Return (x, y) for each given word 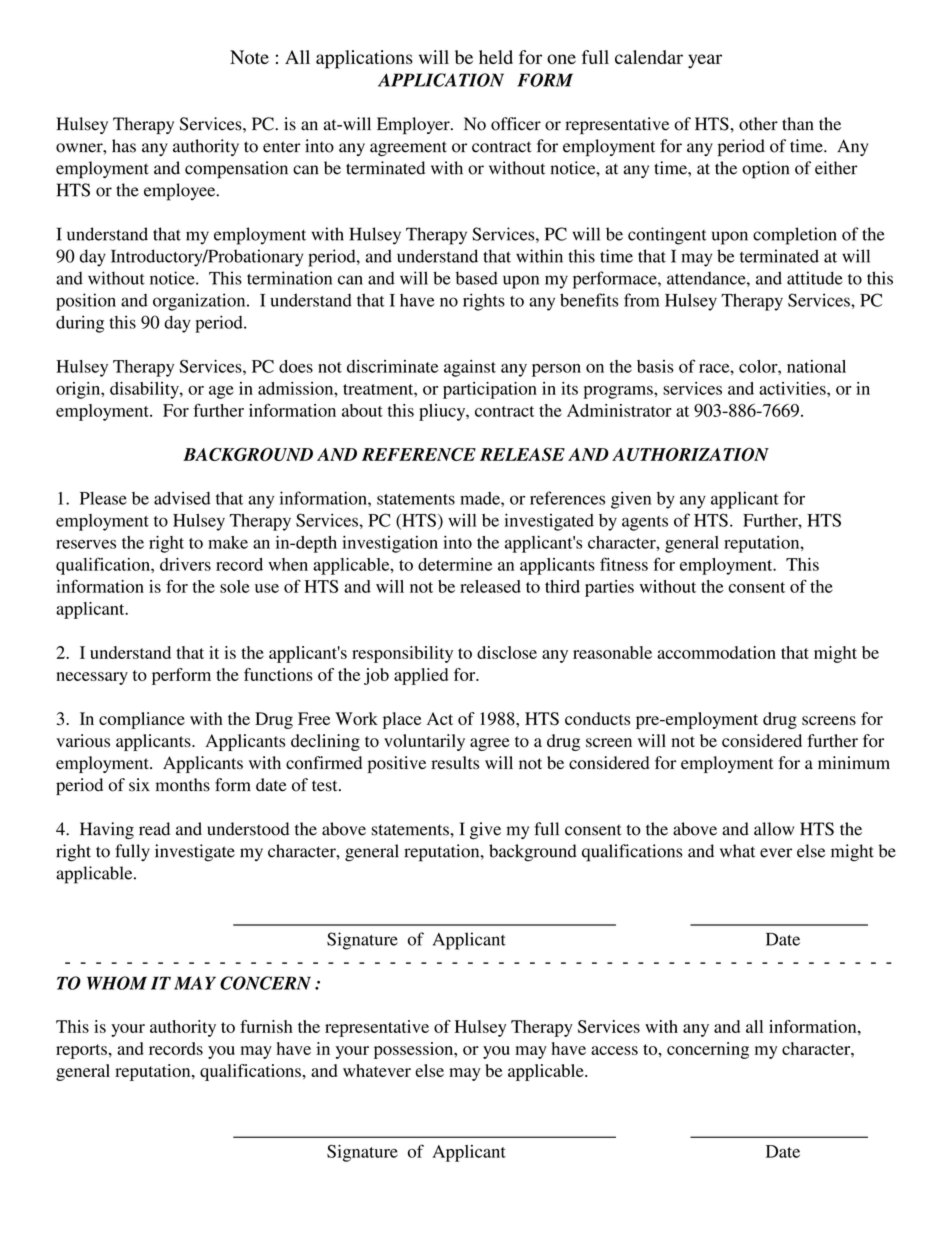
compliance (142, 720)
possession (415, 1050)
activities (793, 388)
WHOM (117, 983)
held (496, 57)
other (758, 124)
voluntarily (424, 742)
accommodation (716, 652)
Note (249, 57)
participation (490, 390)
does (296, 366)
